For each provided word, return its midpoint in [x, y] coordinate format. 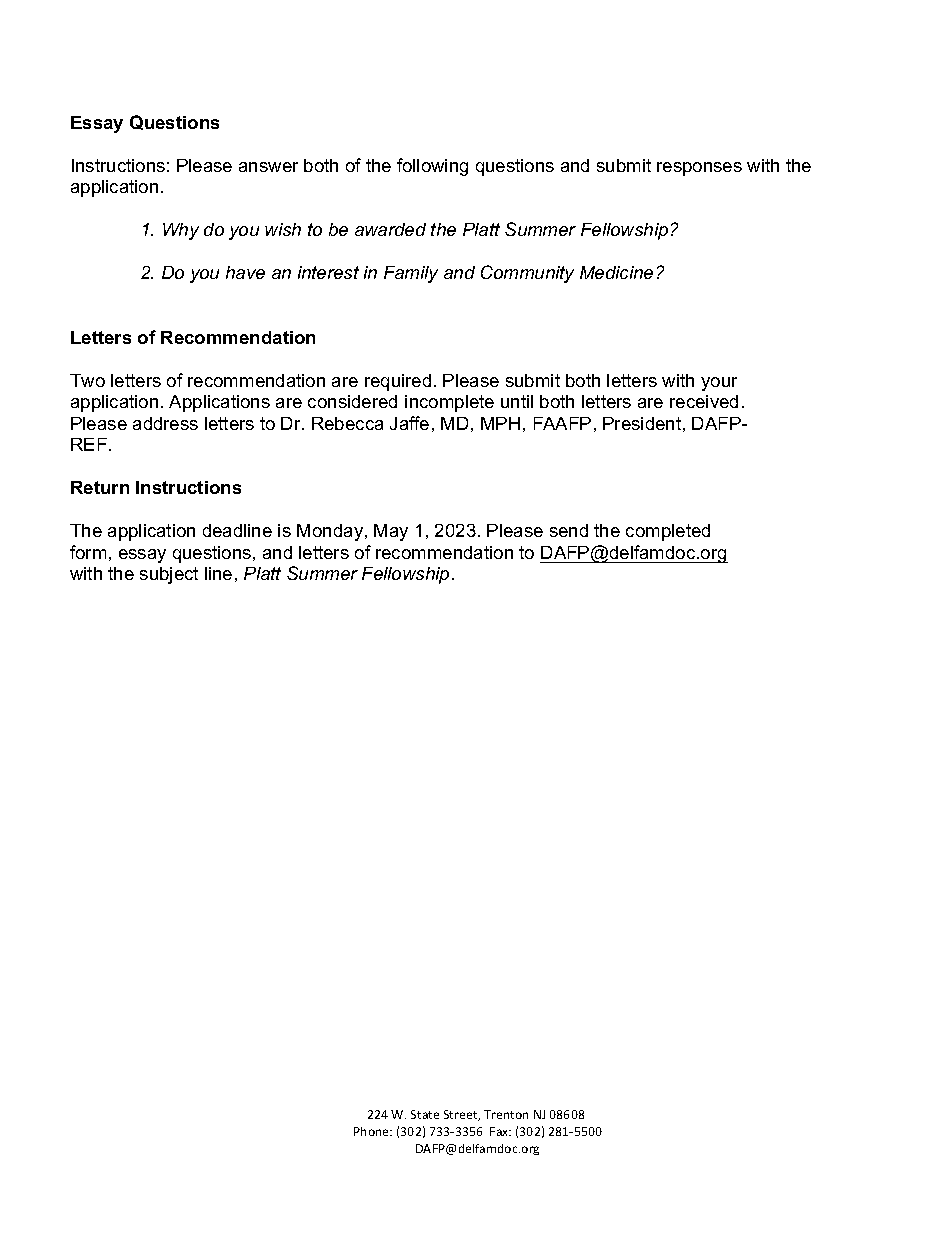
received [704, 401]
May [391, 532]
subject [169, 575]
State [425, 1114]
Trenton [506, 1114]
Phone [372, 1131]
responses [699, 169]
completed [668, 532]
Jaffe [409, 423]
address [165, 423]
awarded [390, 229]
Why [181, 231]
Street [462, 1115]
